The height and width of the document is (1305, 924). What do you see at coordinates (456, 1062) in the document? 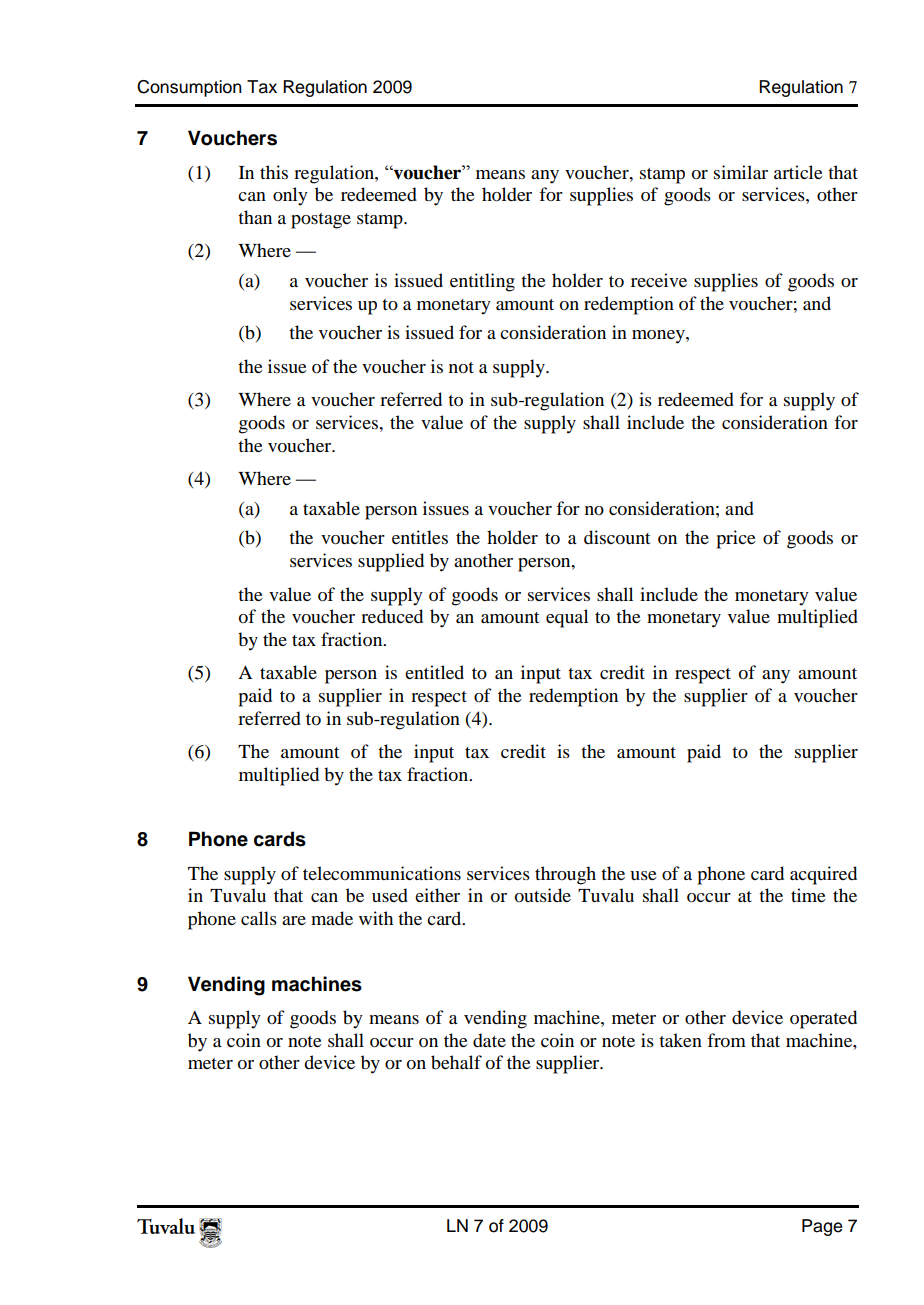
I see `behalf` at bounding box center [456, 1062].
